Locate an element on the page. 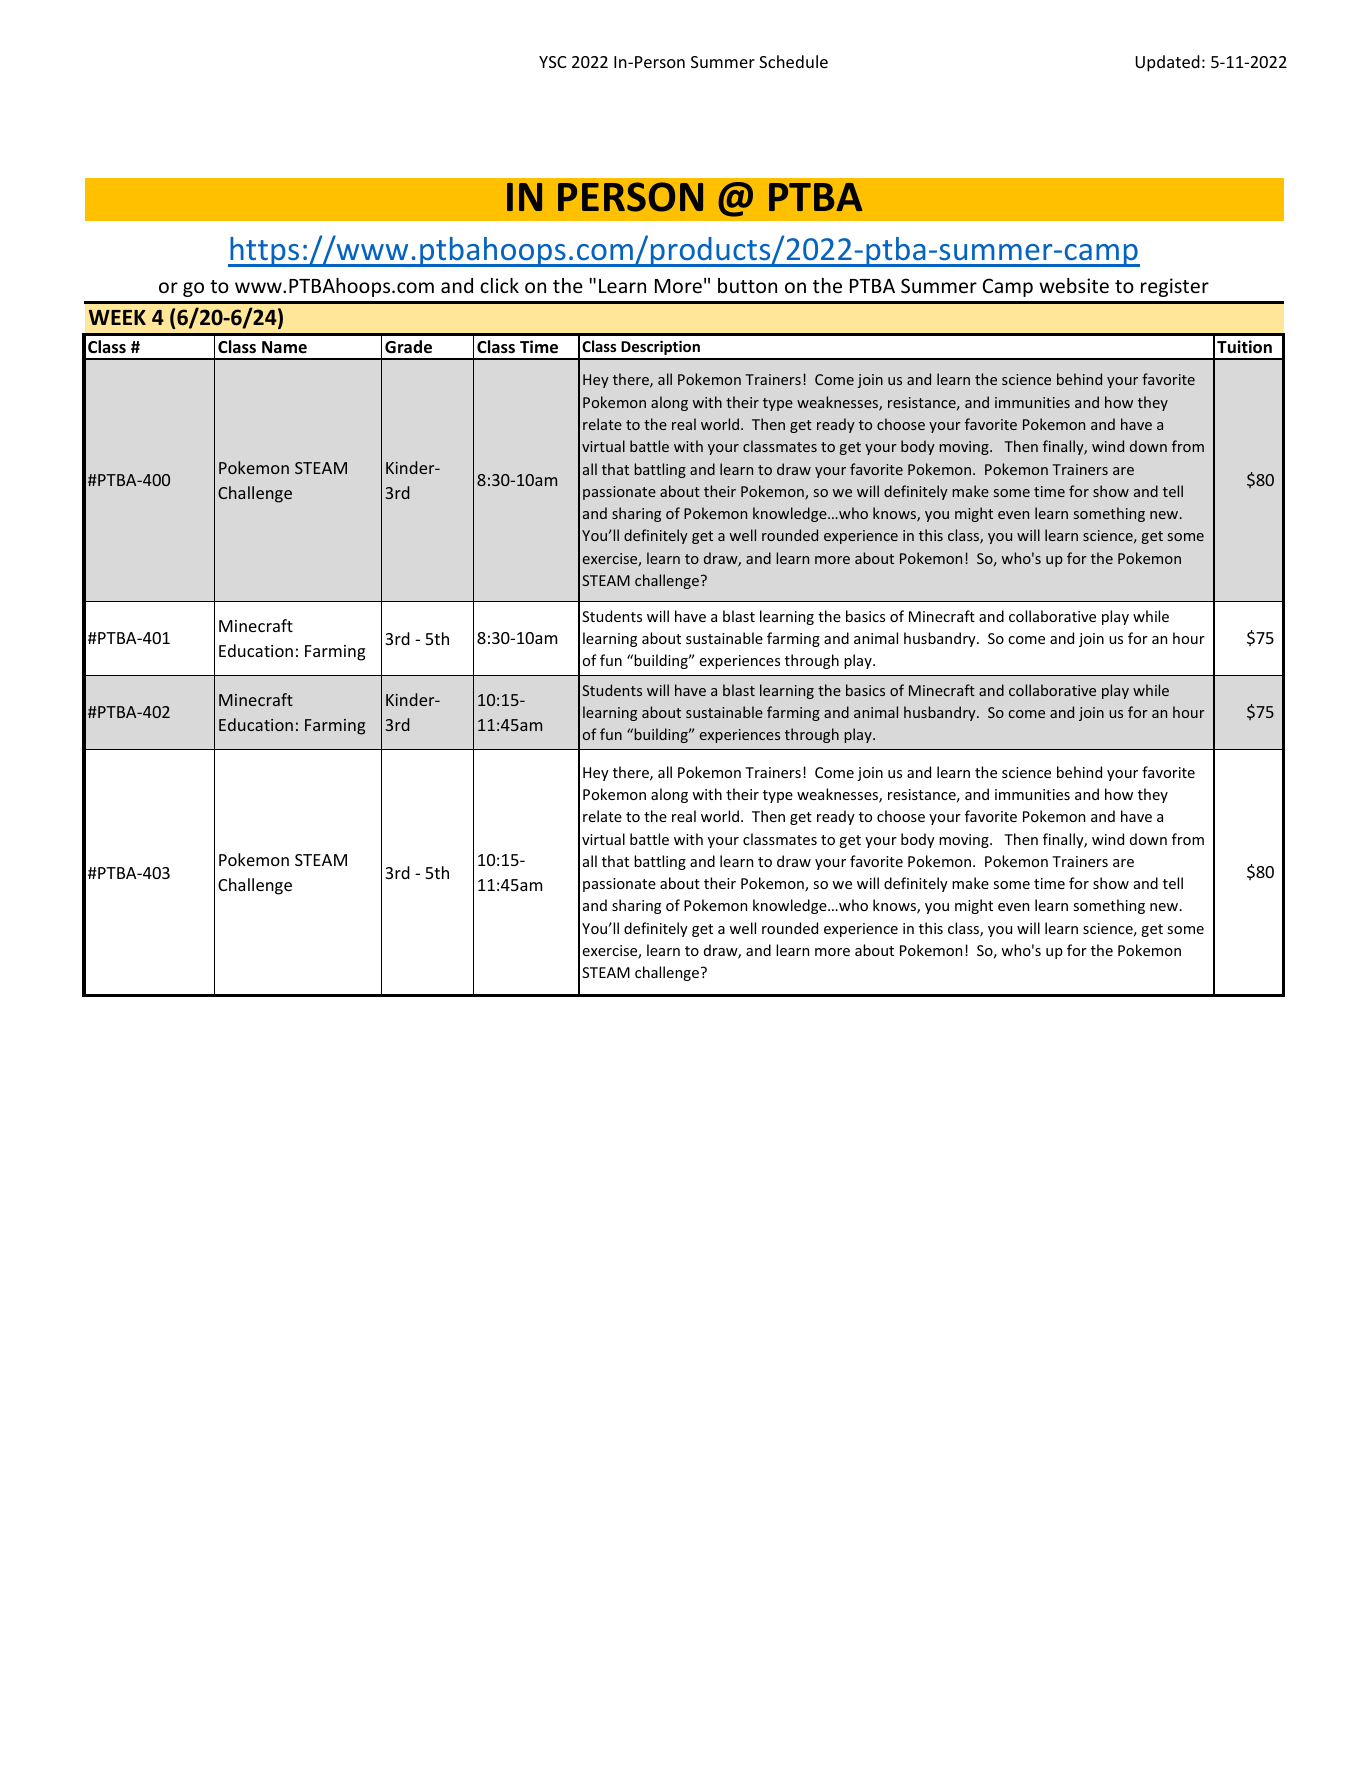 The width and height of the document is (1370, 1773). Grade is located at coordinates (408, 347).
